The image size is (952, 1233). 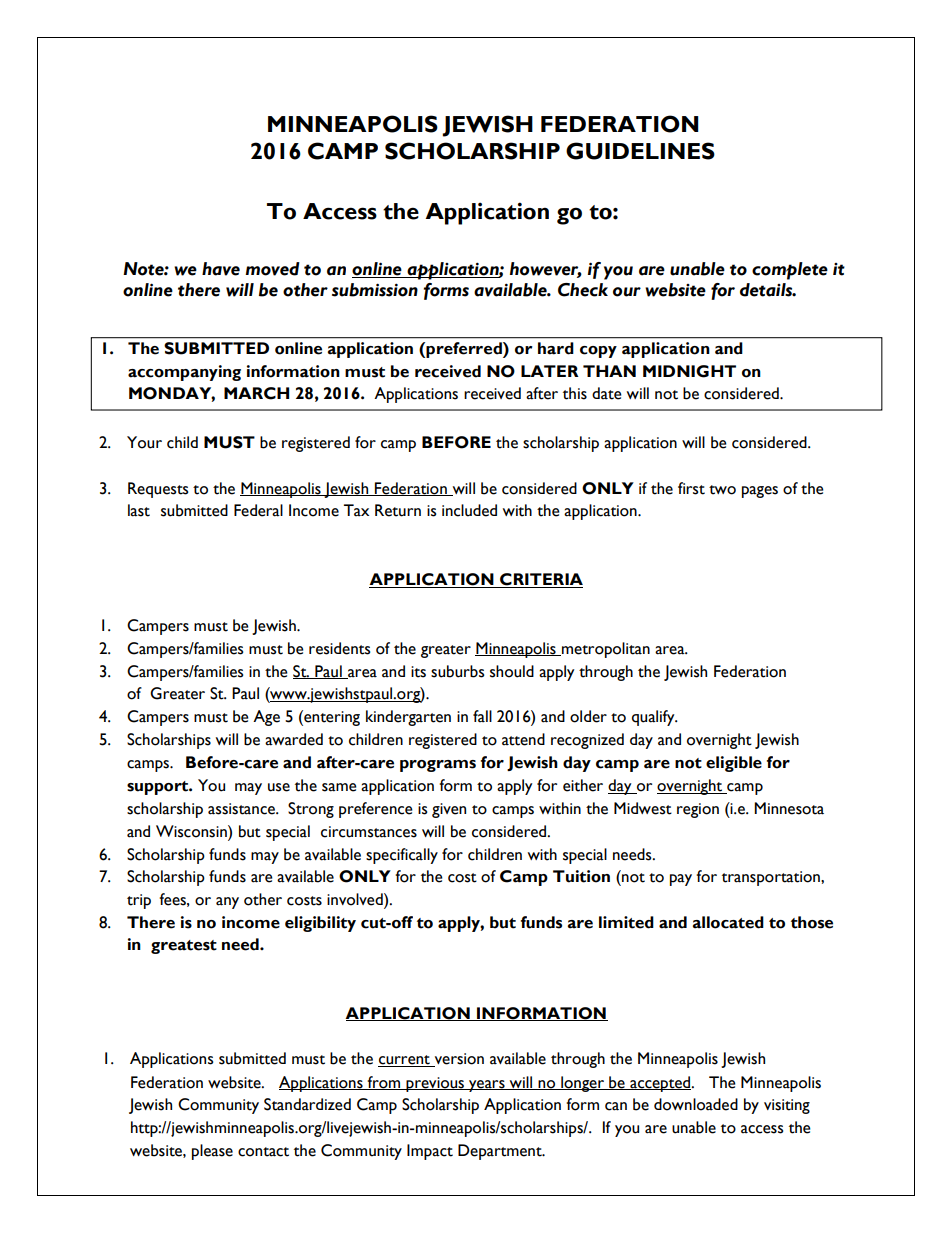 What do you see at coordinates (221, 269) in the image?
I see `have` at bounding box center [221, 269].
